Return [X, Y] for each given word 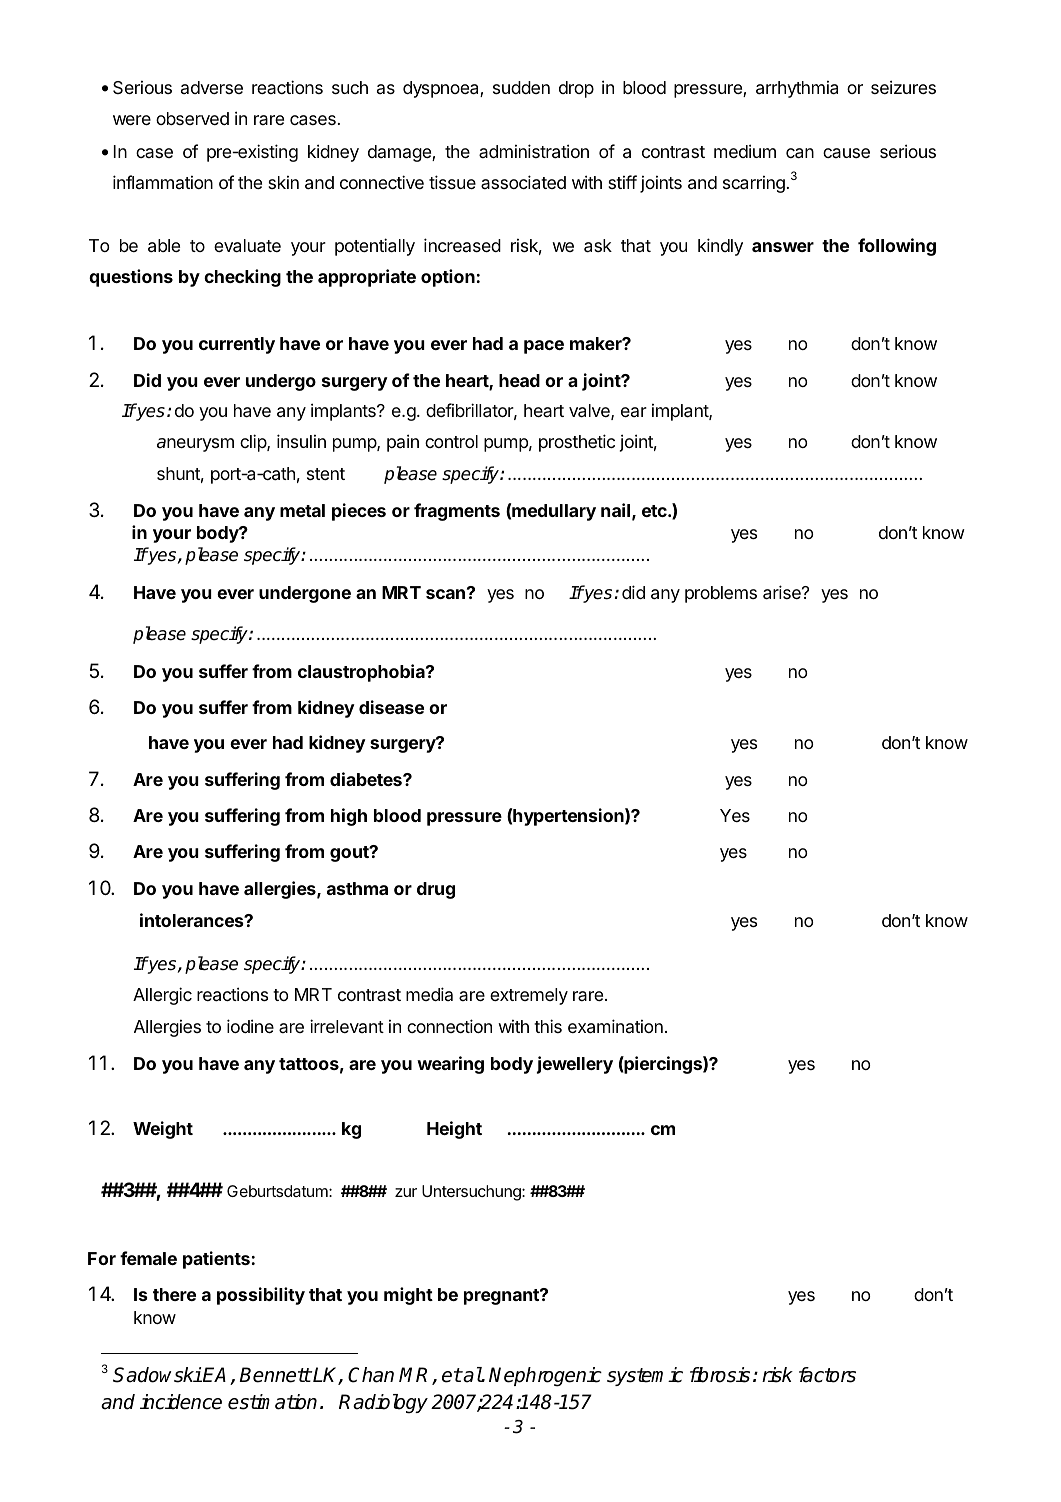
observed [192, 118]
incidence [181, 1402]
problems [721, 594]
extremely [529, 996]
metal [302, 510]
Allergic [162, 996]
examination [615, 1026]
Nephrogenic [545, 1377]
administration [534, 151]
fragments [457, 512]
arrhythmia [797, 89]
